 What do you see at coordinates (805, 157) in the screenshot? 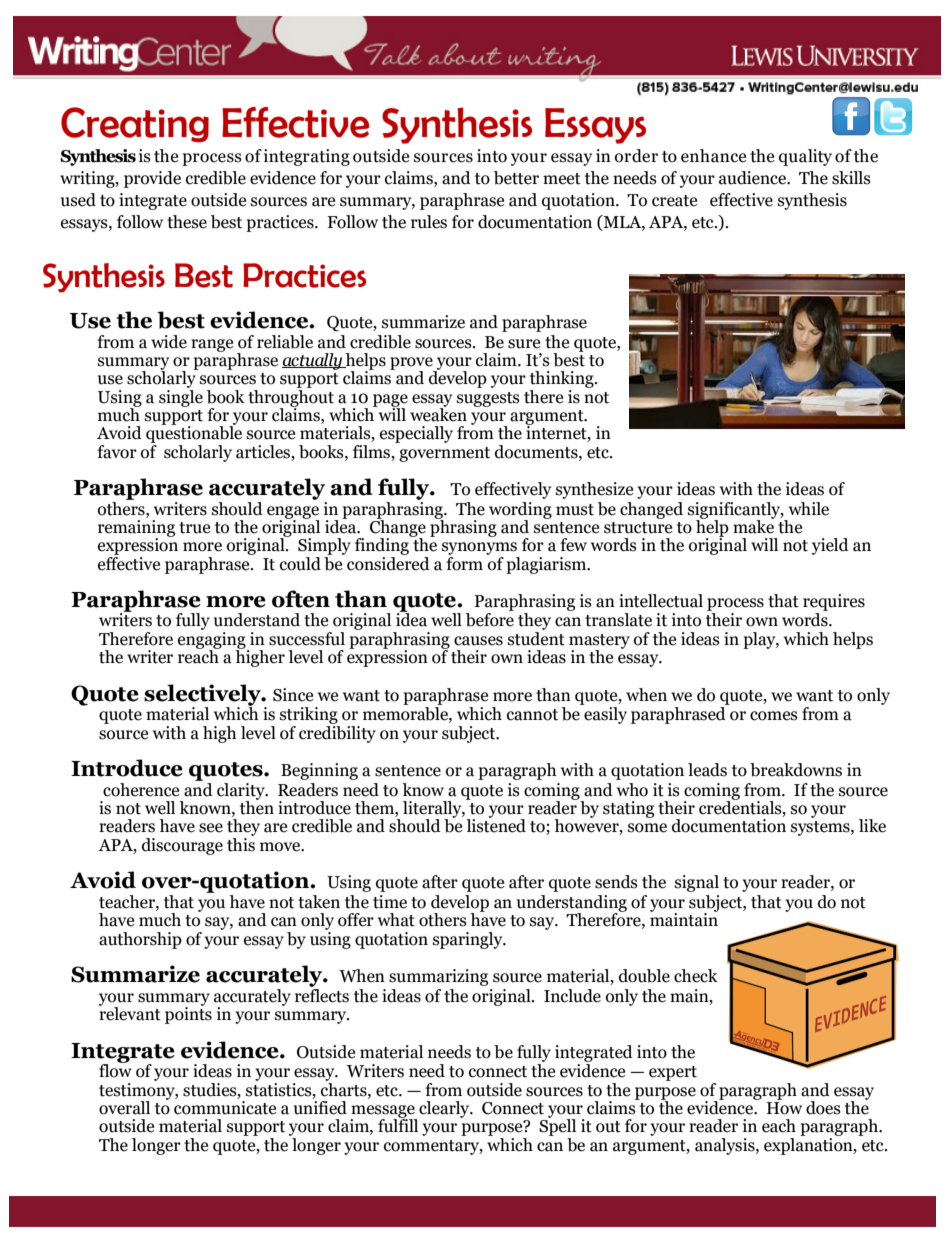
I see `quality` at bounding box center [805, 157].
